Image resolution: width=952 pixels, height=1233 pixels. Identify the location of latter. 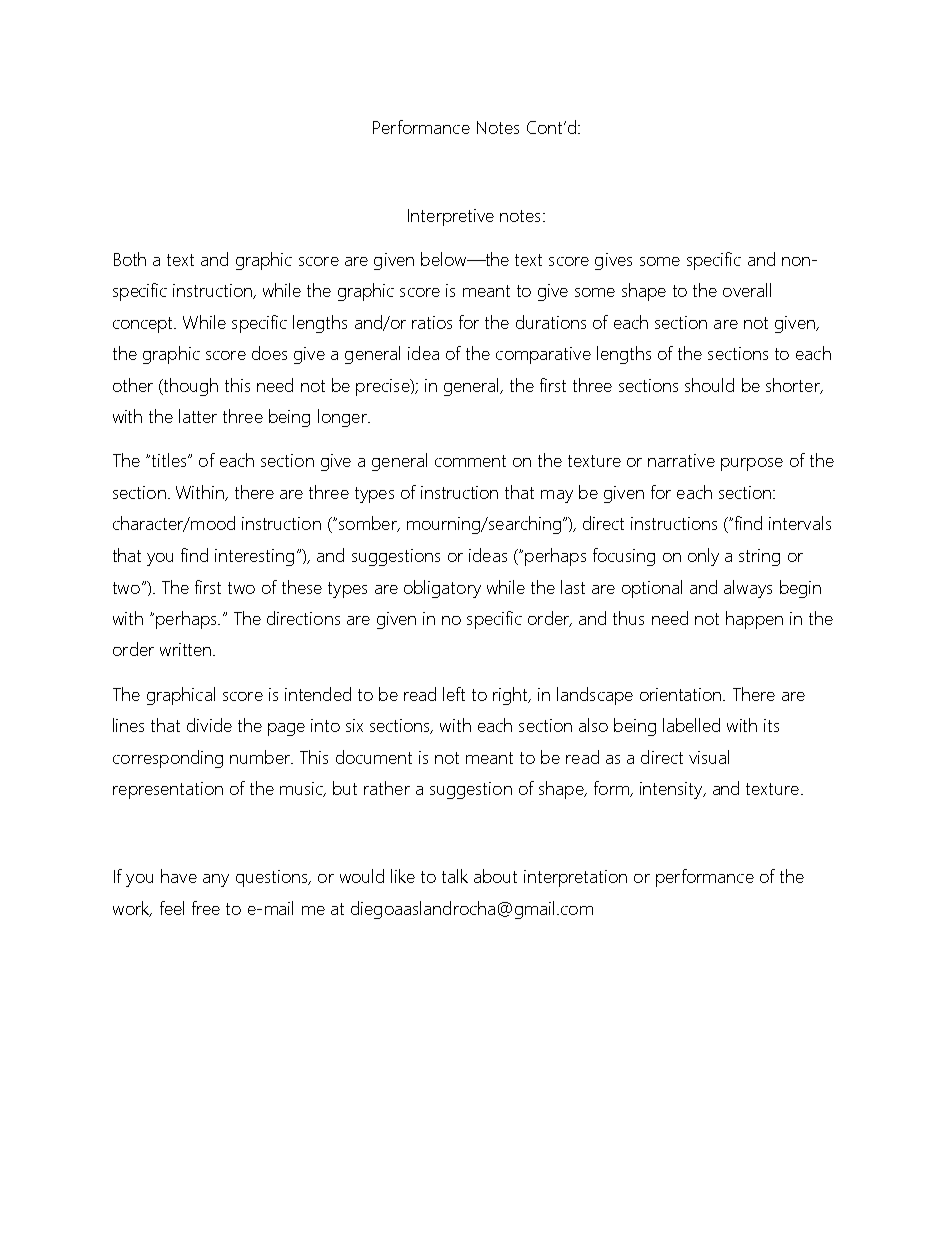
(198, 416).
